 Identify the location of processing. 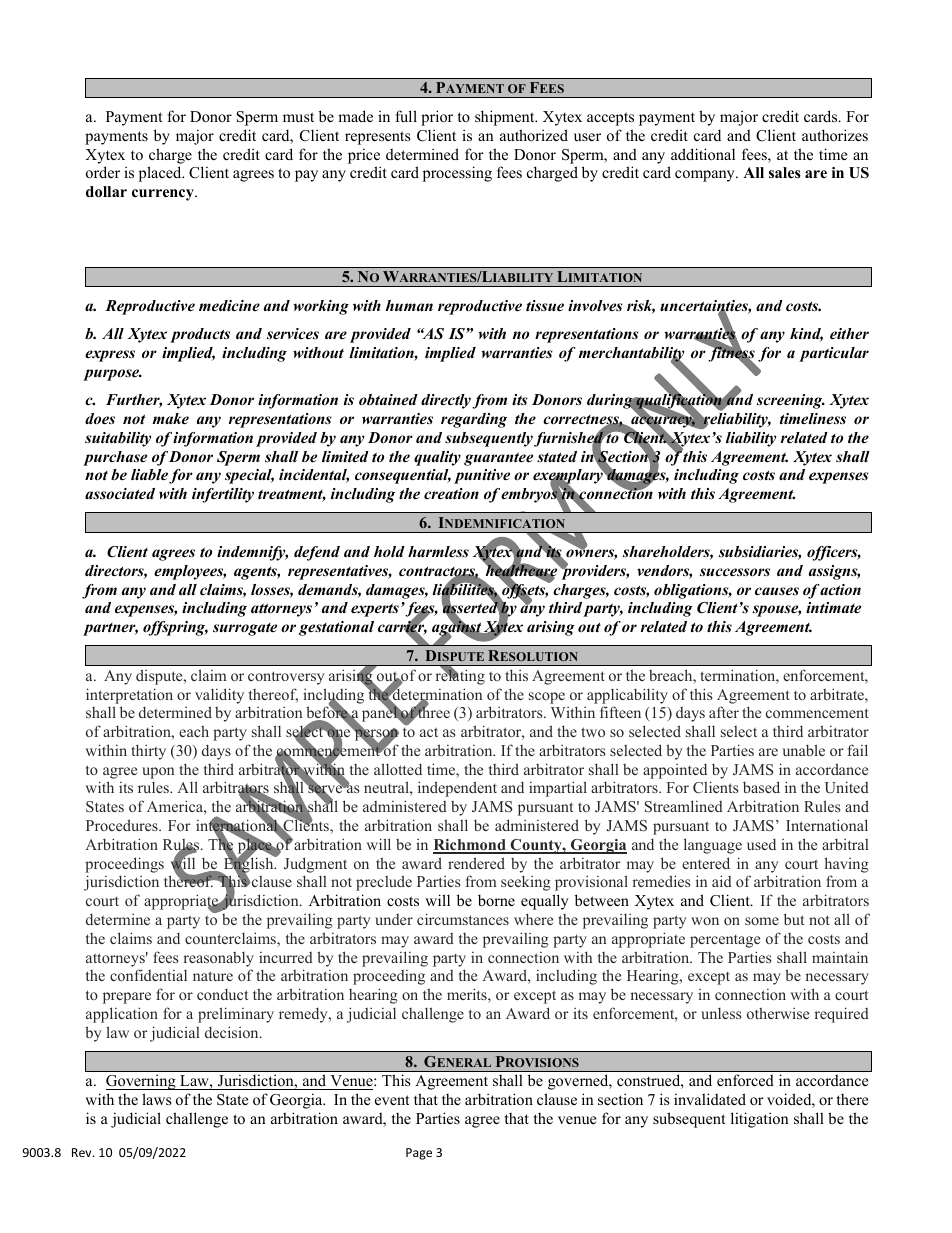
(457, 174).
